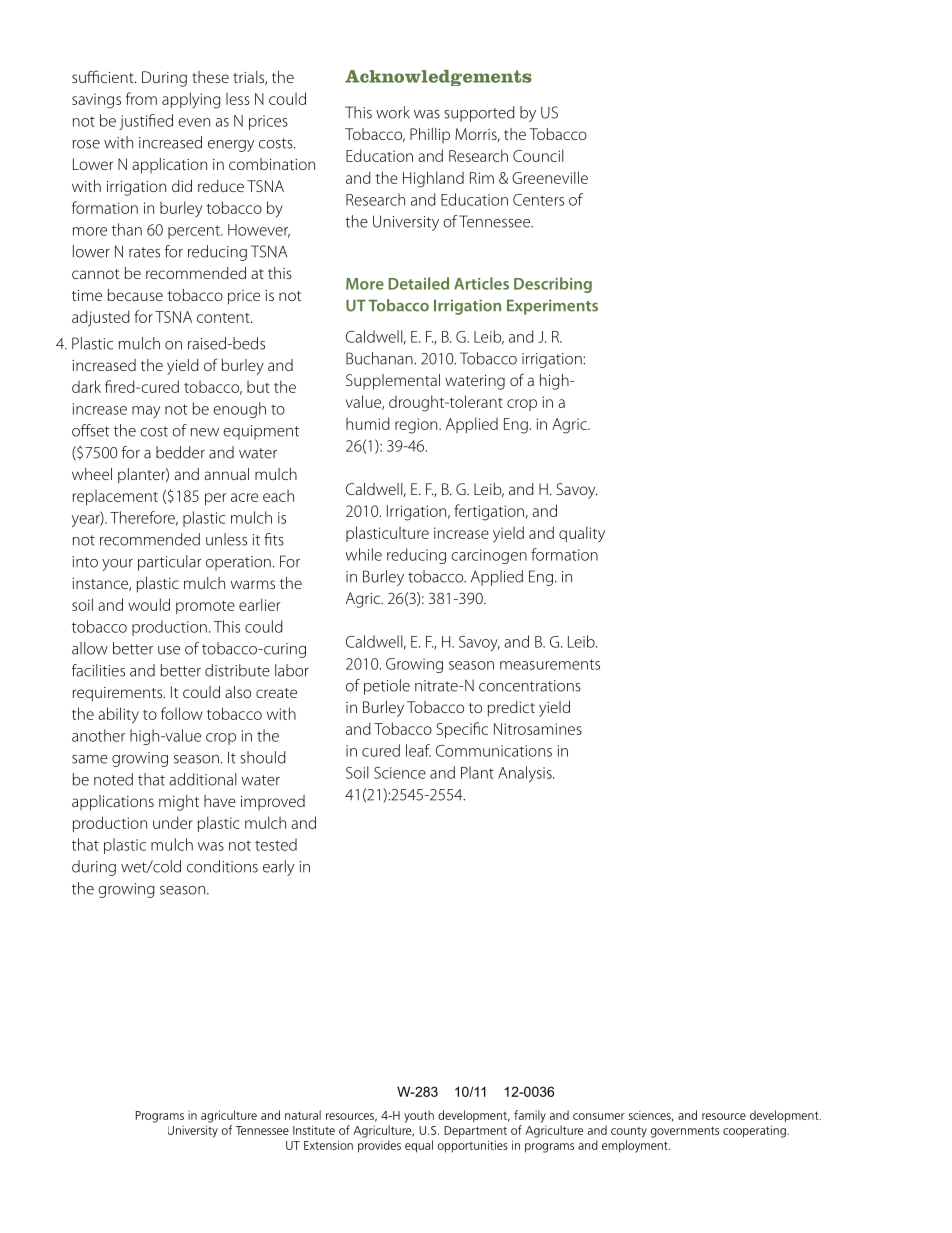  I want to click on leaf, so click(418, 750).
